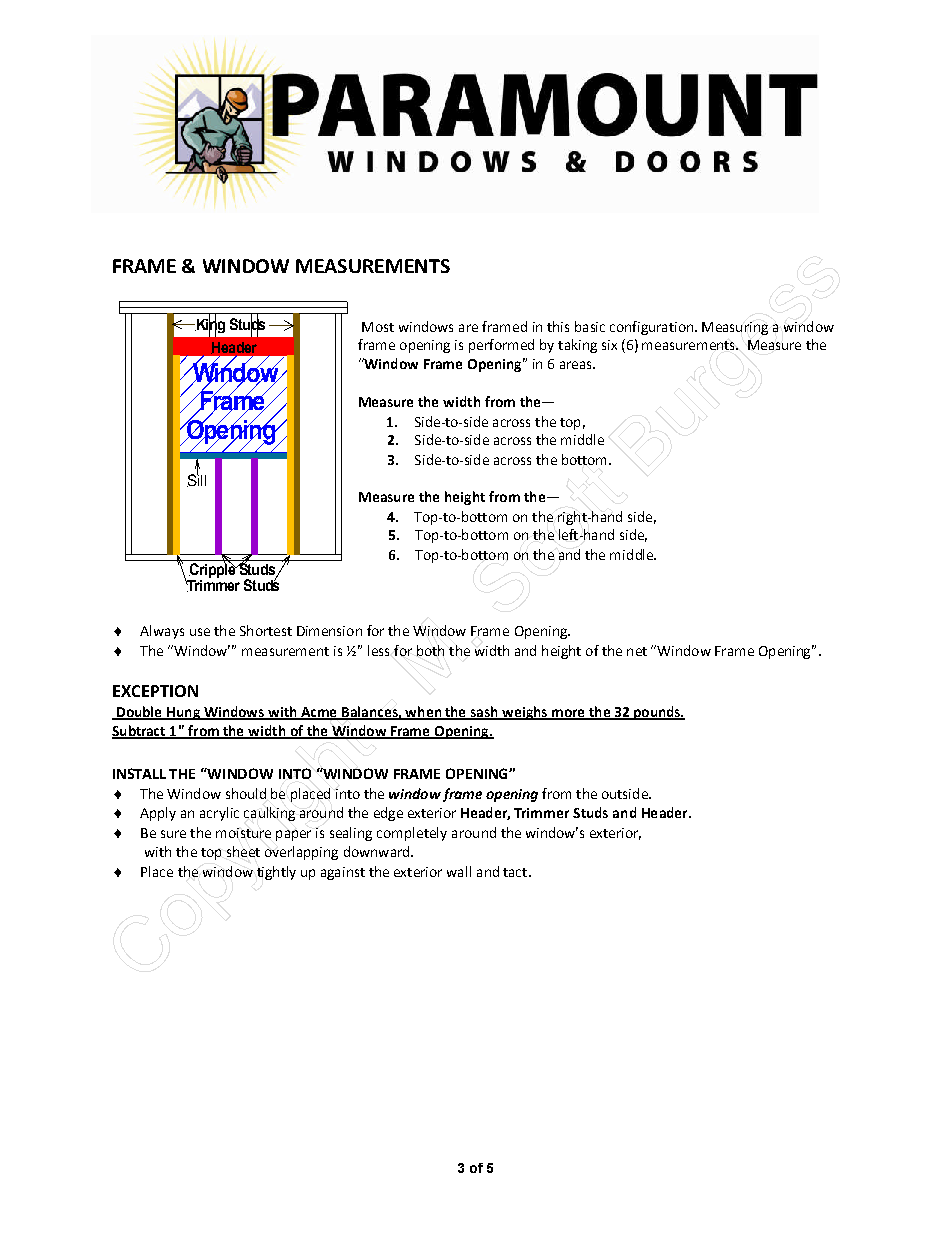 Image resolution: width=952 pixels, height=1233 pixels. What do you see at coordinates (459, 871) in the image?
I see `wall` at bounding box center [459, 871].
